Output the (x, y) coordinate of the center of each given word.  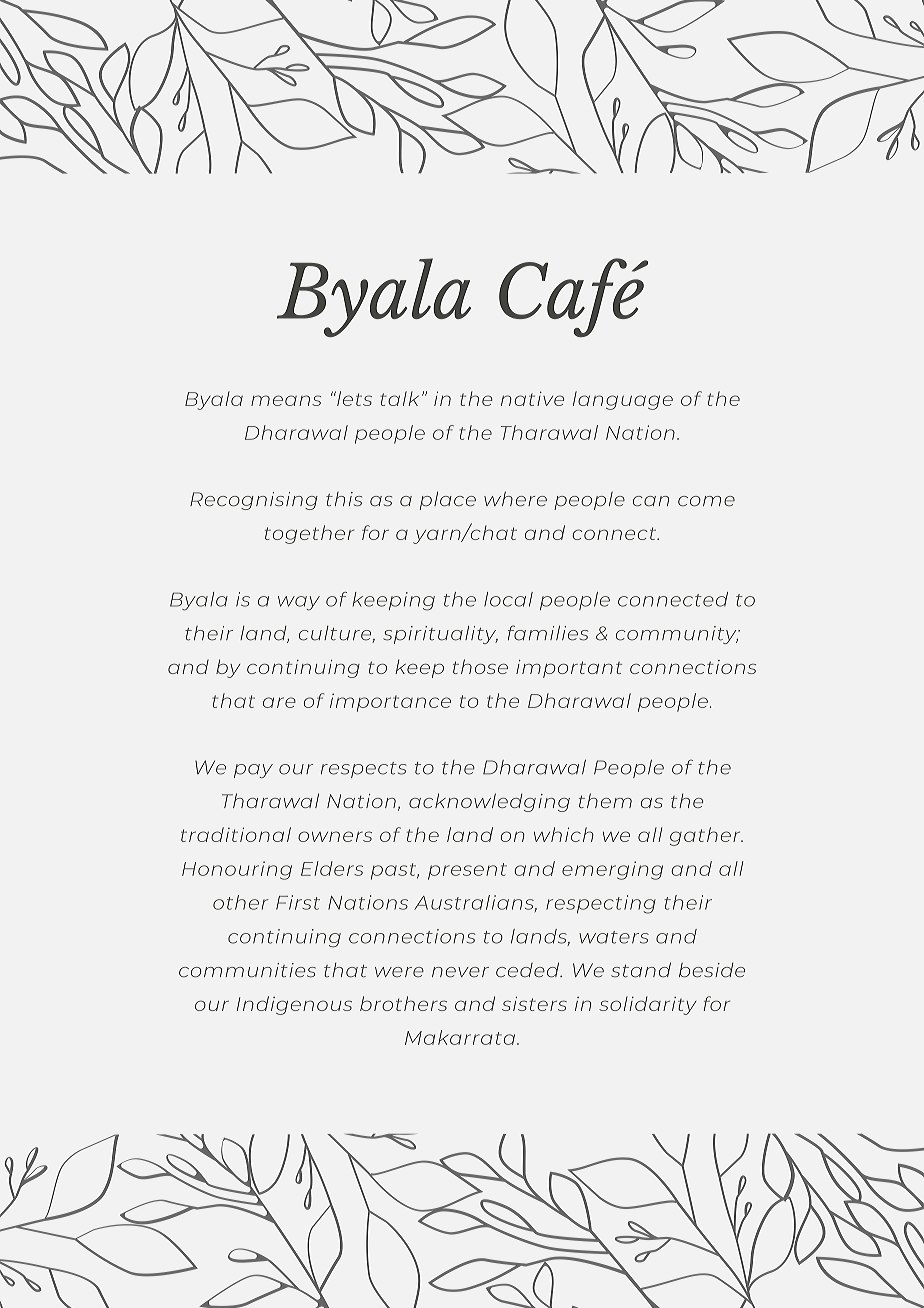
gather (706, 836)
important (569, 669)
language (623, 400)
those (480, 666)
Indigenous (294, 1005)
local (508, 599)
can (651, 501)
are (279, 702)
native (532, 398)
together (310, 534)
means (286, 400)
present (467, 871)
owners (335, 836)
